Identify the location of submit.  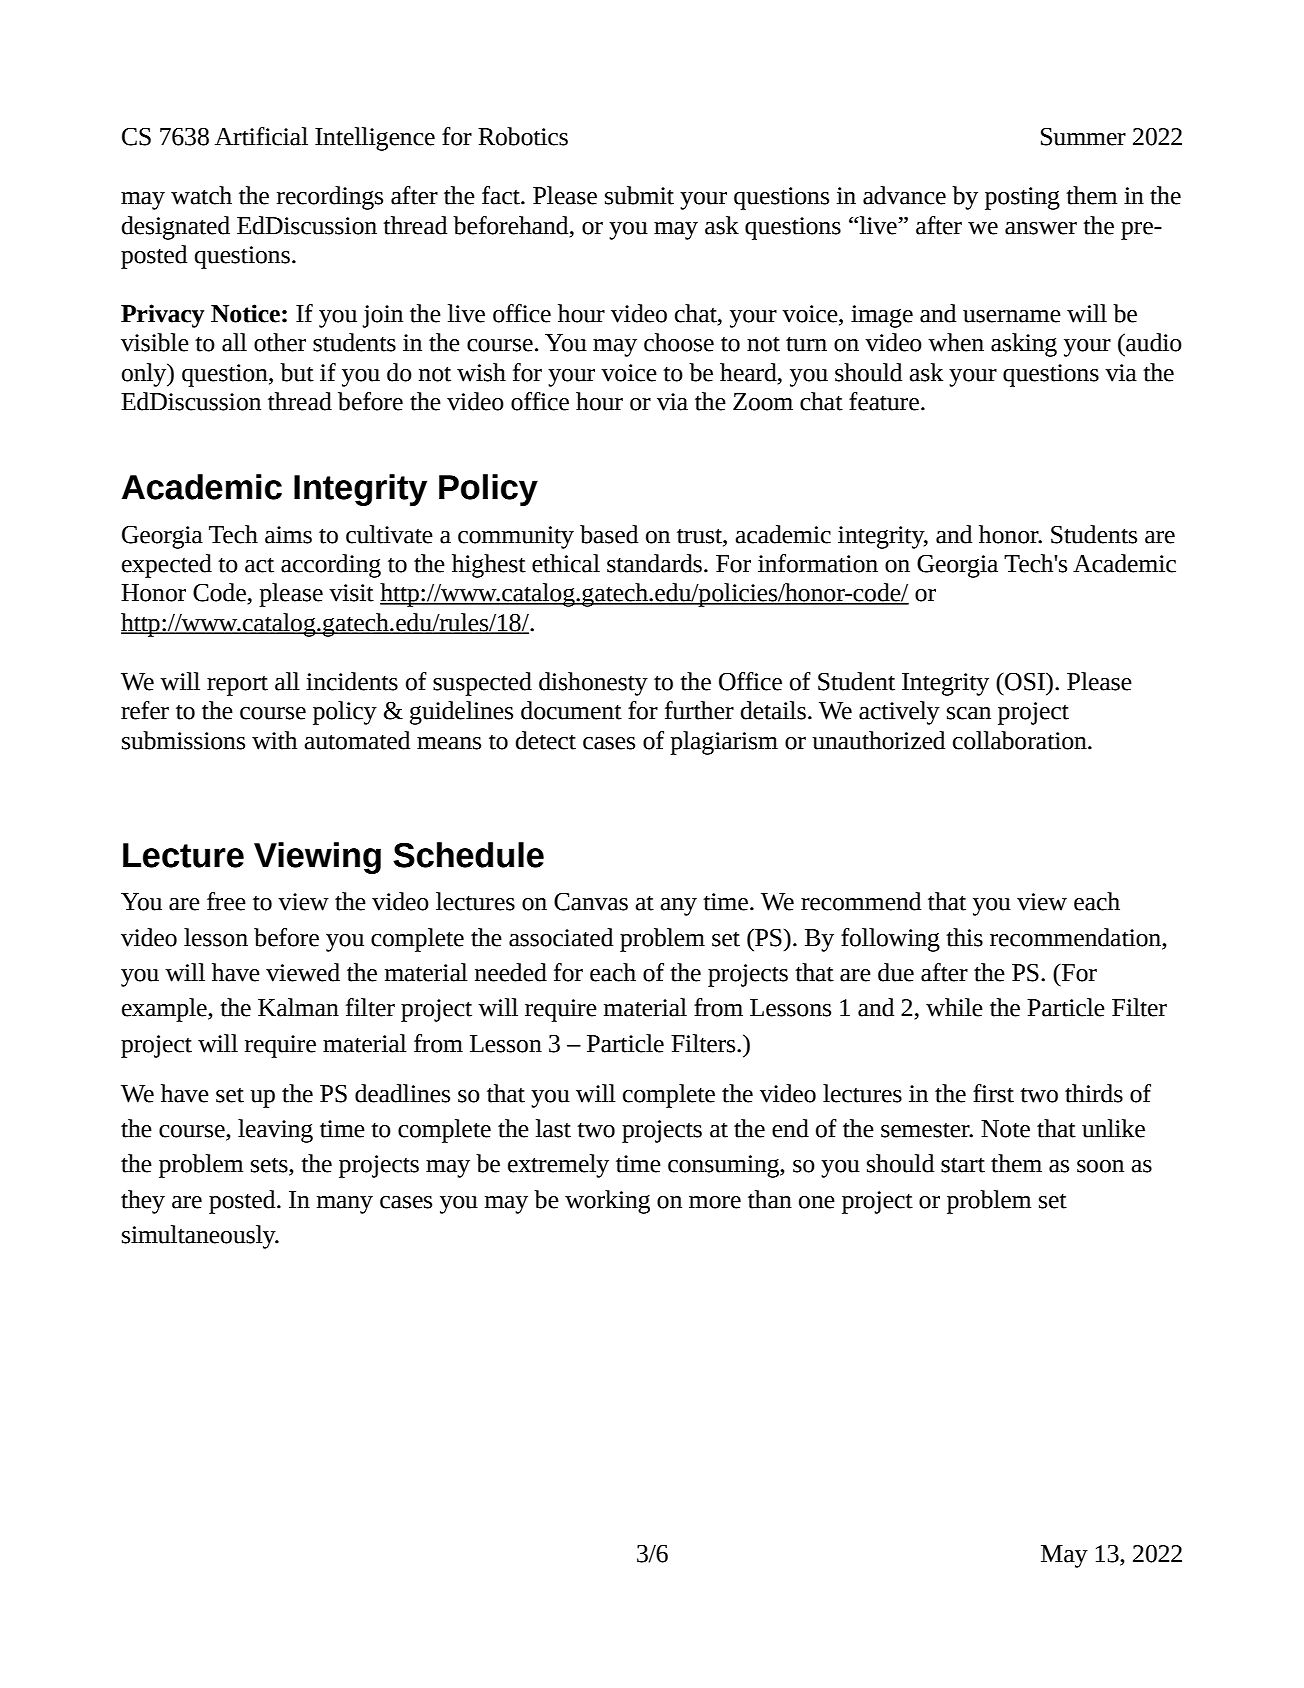
(639, 195).
